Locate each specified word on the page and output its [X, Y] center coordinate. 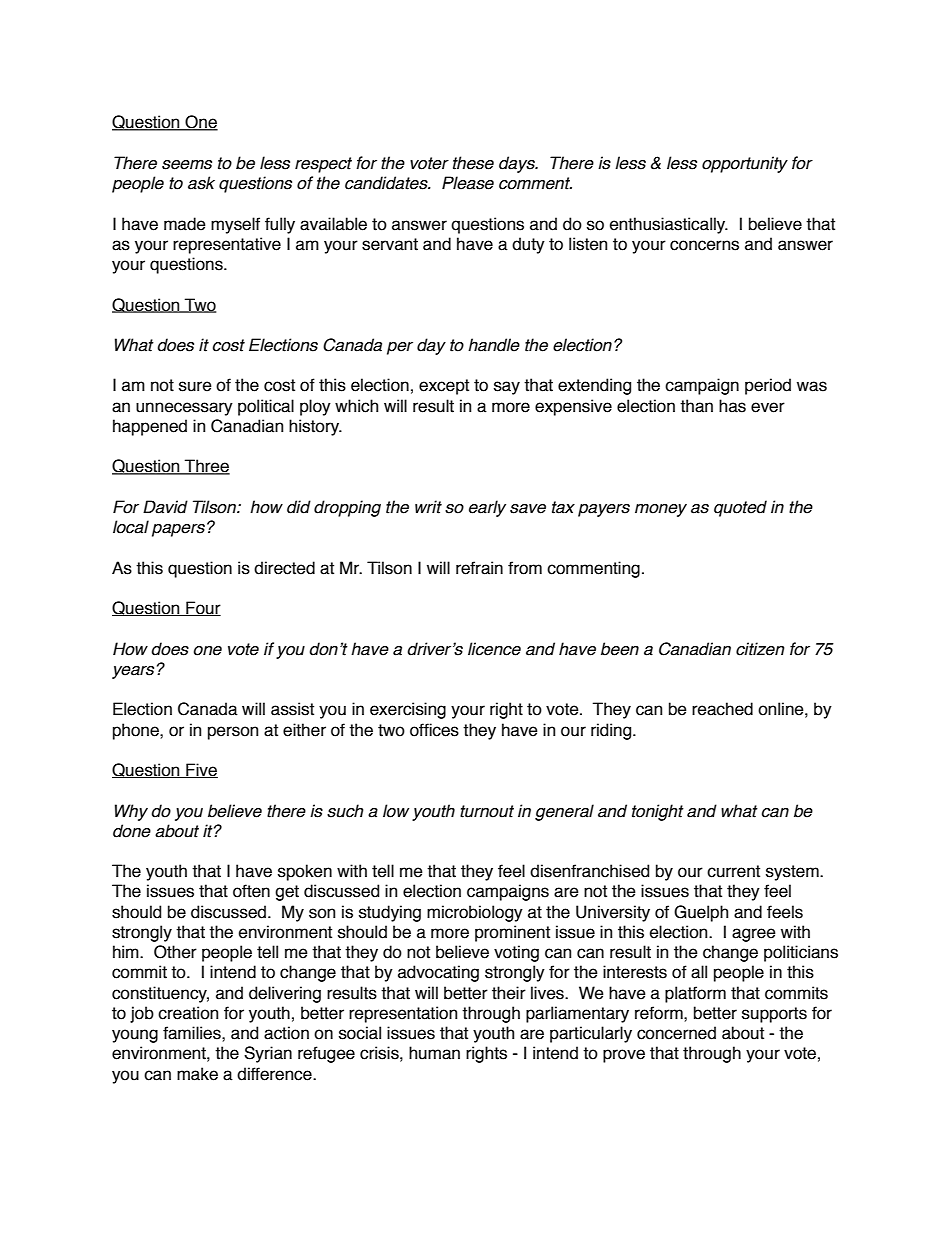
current [733, 871]
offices [434, 730]
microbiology [475, 913]
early [487, 508]
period [768, 386]
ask [201, 183]
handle [494, 345]
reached [722, 709]
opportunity [745, 164]
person [233, 733]
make [197, 1074]
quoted [740, 508]
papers [178, 530]
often [251, 891]
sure [195, 386]
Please [468, 183]
